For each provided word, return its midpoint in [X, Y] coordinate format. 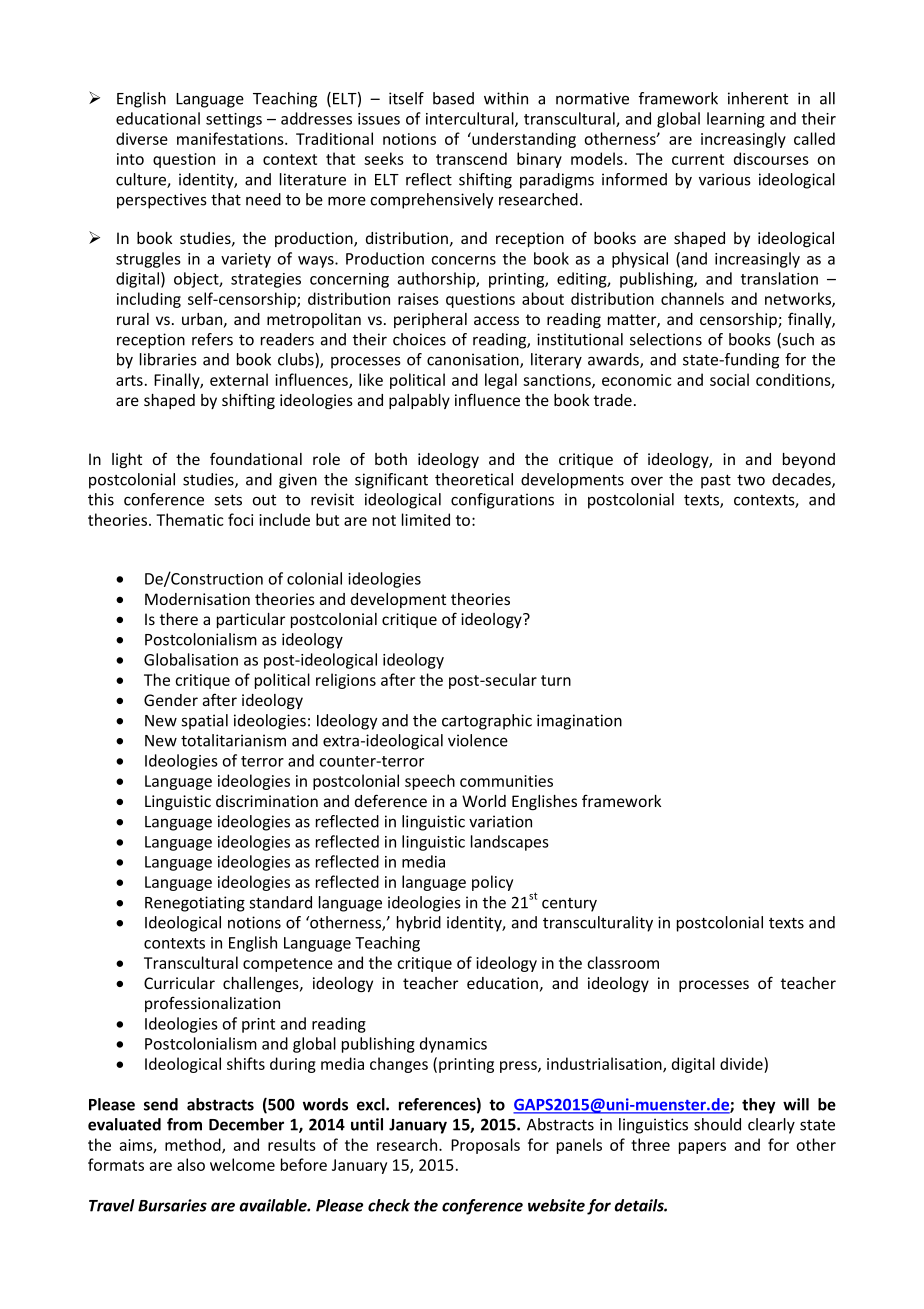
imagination [579, 722]
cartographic [487, 722]
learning [736, 120]
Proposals [485, 1146]
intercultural [471, 119]
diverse [142, 138]
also [191, 1164]
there [179, 619]
